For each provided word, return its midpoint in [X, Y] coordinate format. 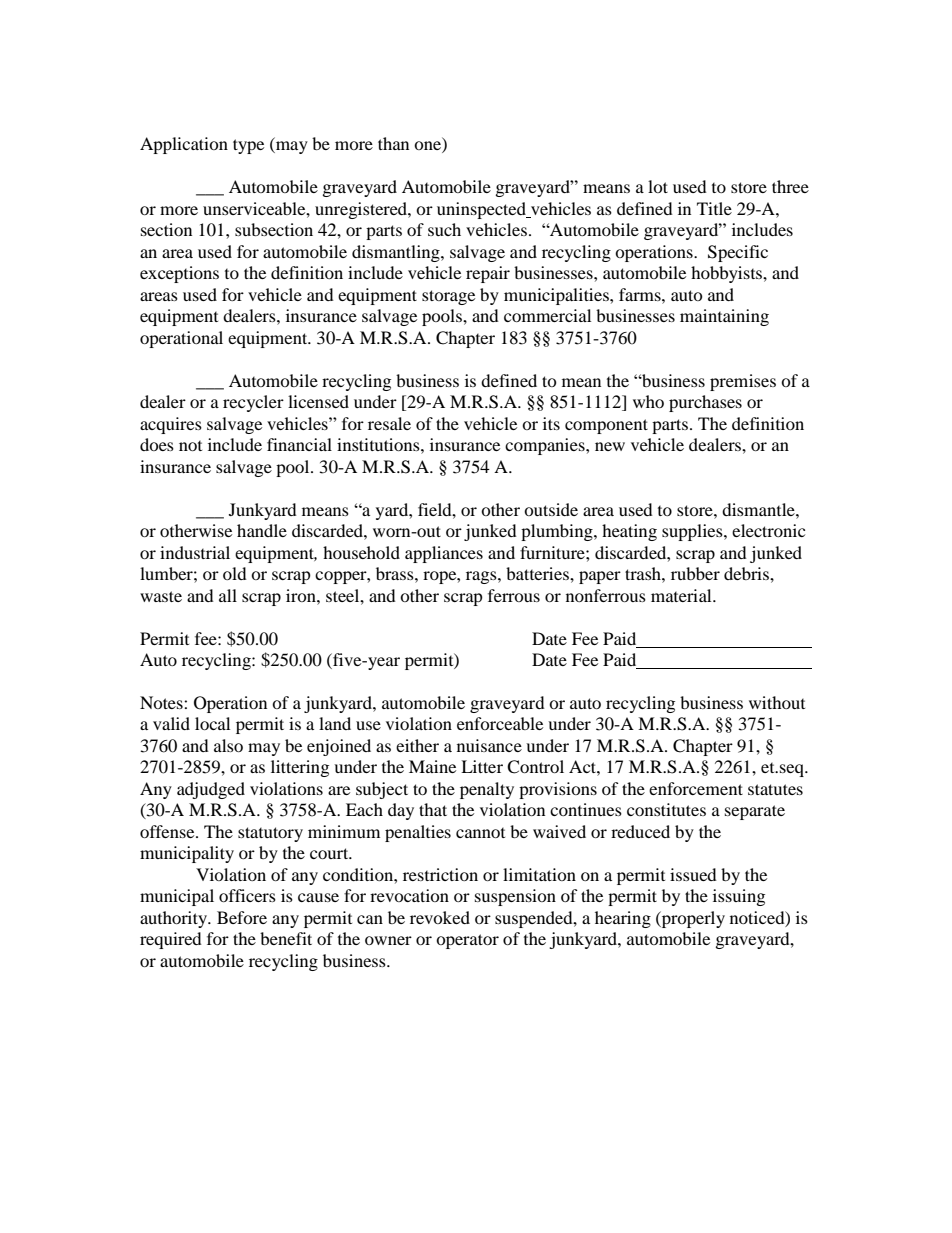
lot [658, 186]
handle [262, 530]
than [393, 143]
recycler [253, 403]
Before [242, 917]
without [777, 702]
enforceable [500, 723]
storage [448, 297]
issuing [739, 897]
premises [743, 382]
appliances [444, 554]
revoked [440, 917]
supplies [693, 532]
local [212, 723]
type [248, 146]
